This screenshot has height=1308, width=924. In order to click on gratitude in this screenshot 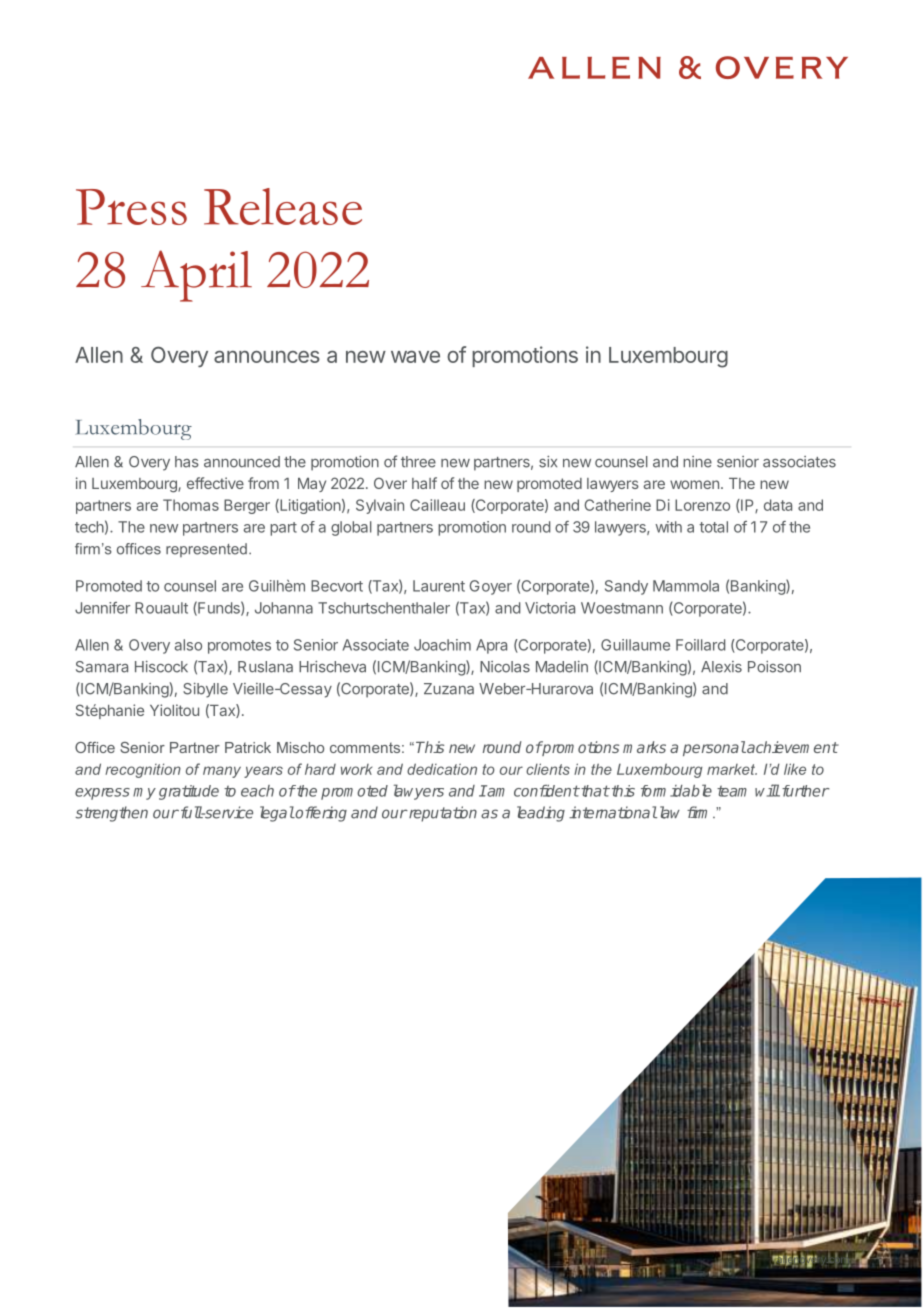, I will do `click(189, 792)`.
